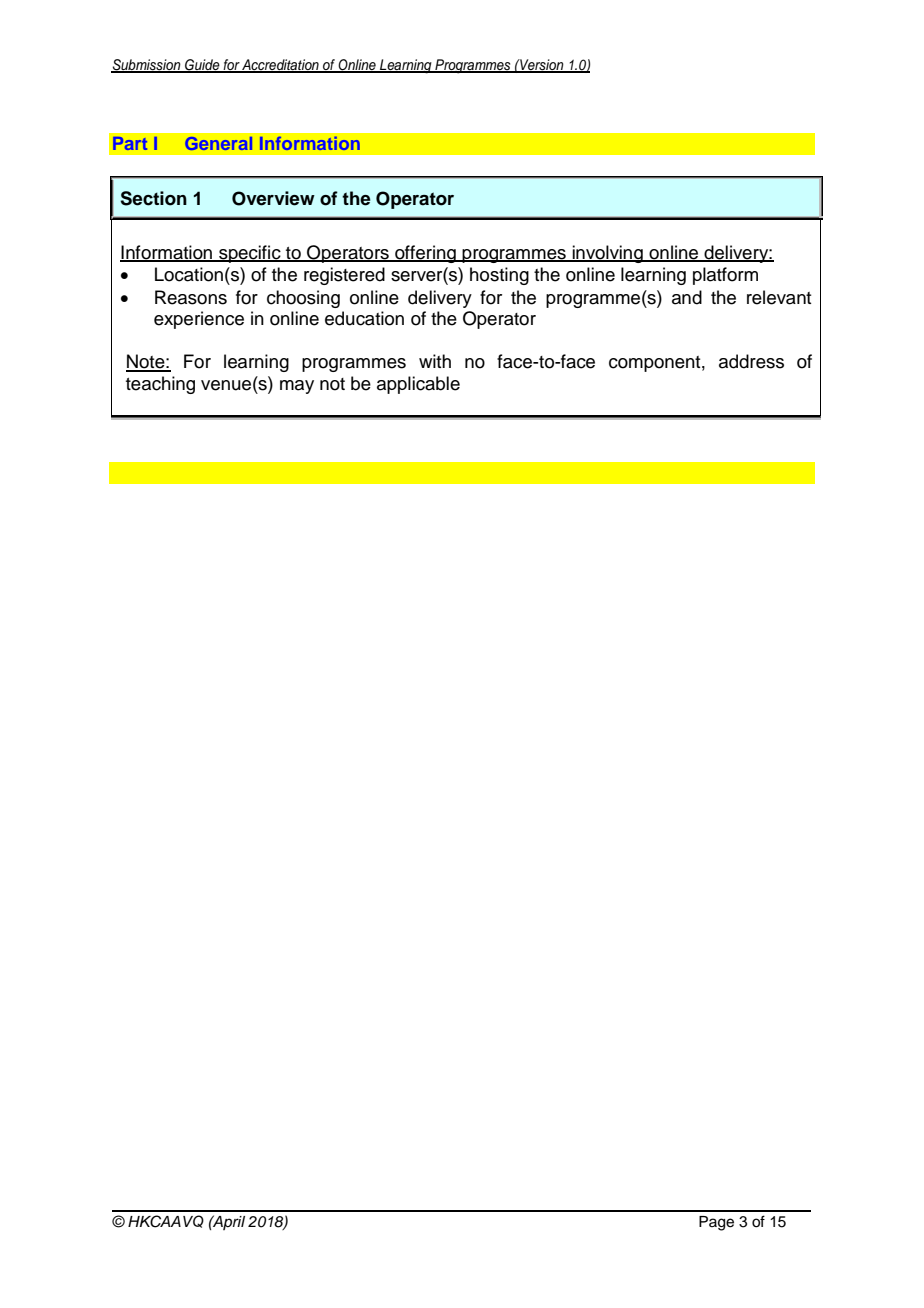  I want to click on with, so click(435, 361).
